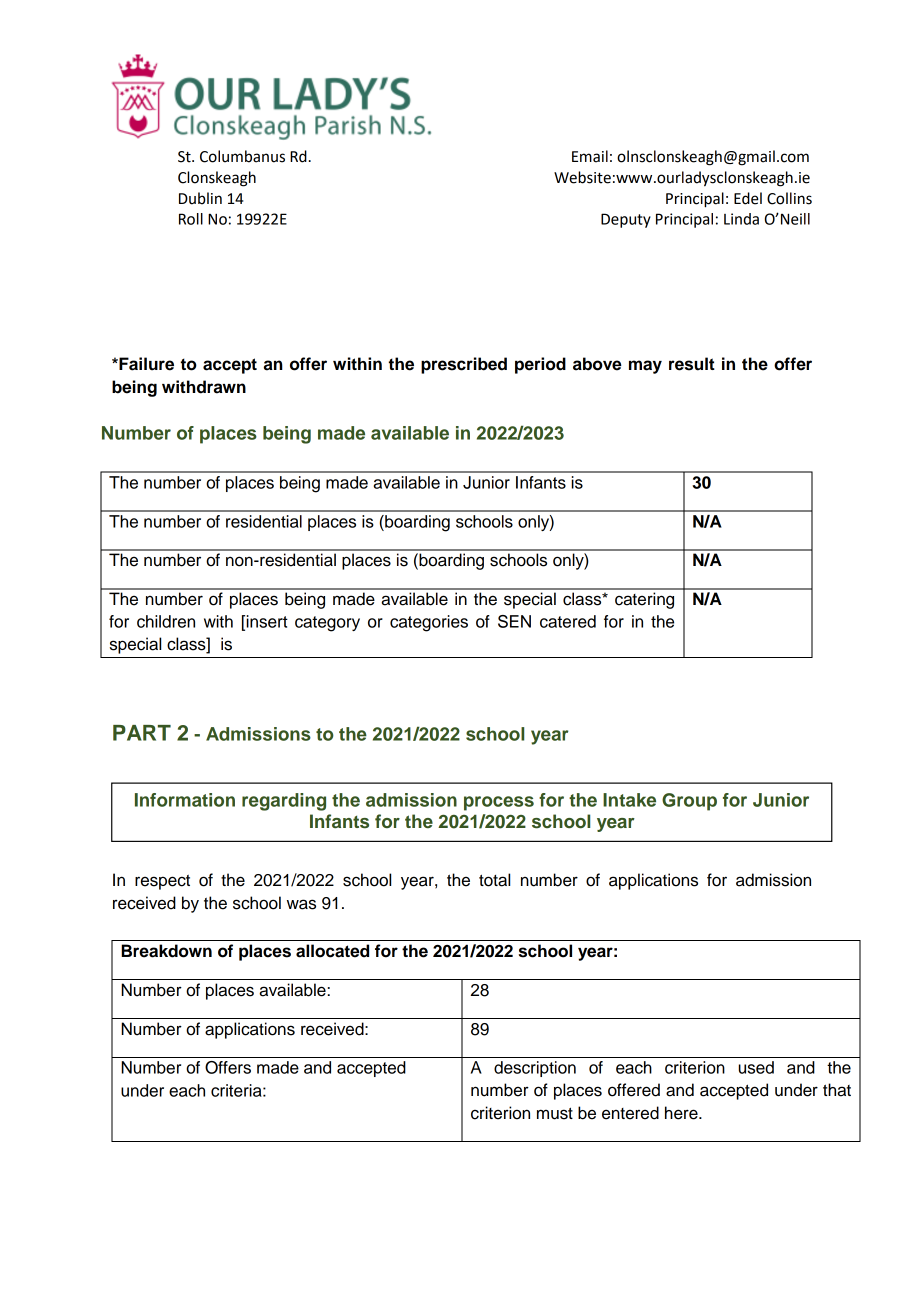 The image size is (924, 1308). What do you see at coordinates (590, 156) in the document?
I see `Email` at bounding box center [590, 156].
